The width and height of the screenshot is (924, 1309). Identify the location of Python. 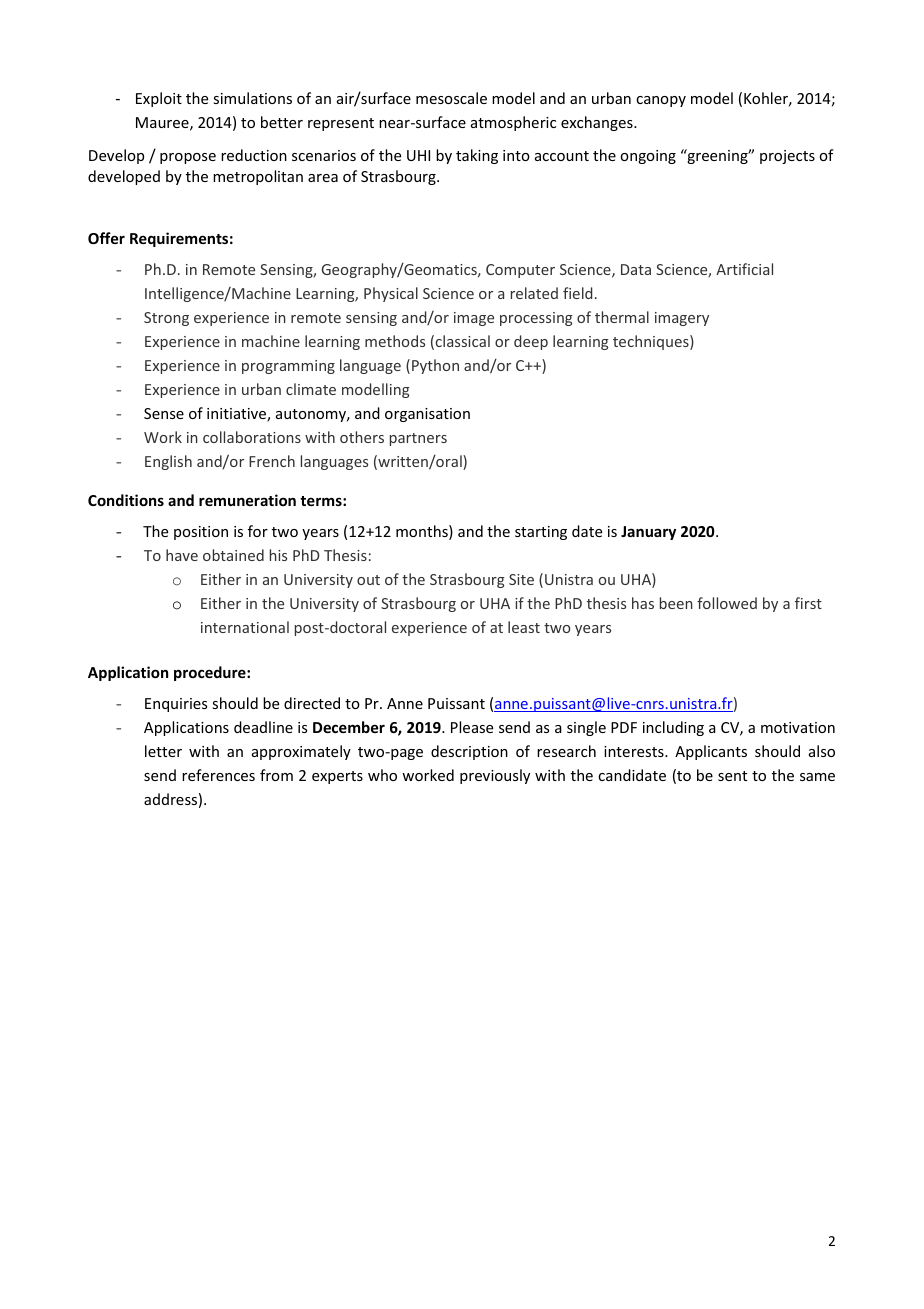
(435, 366).
